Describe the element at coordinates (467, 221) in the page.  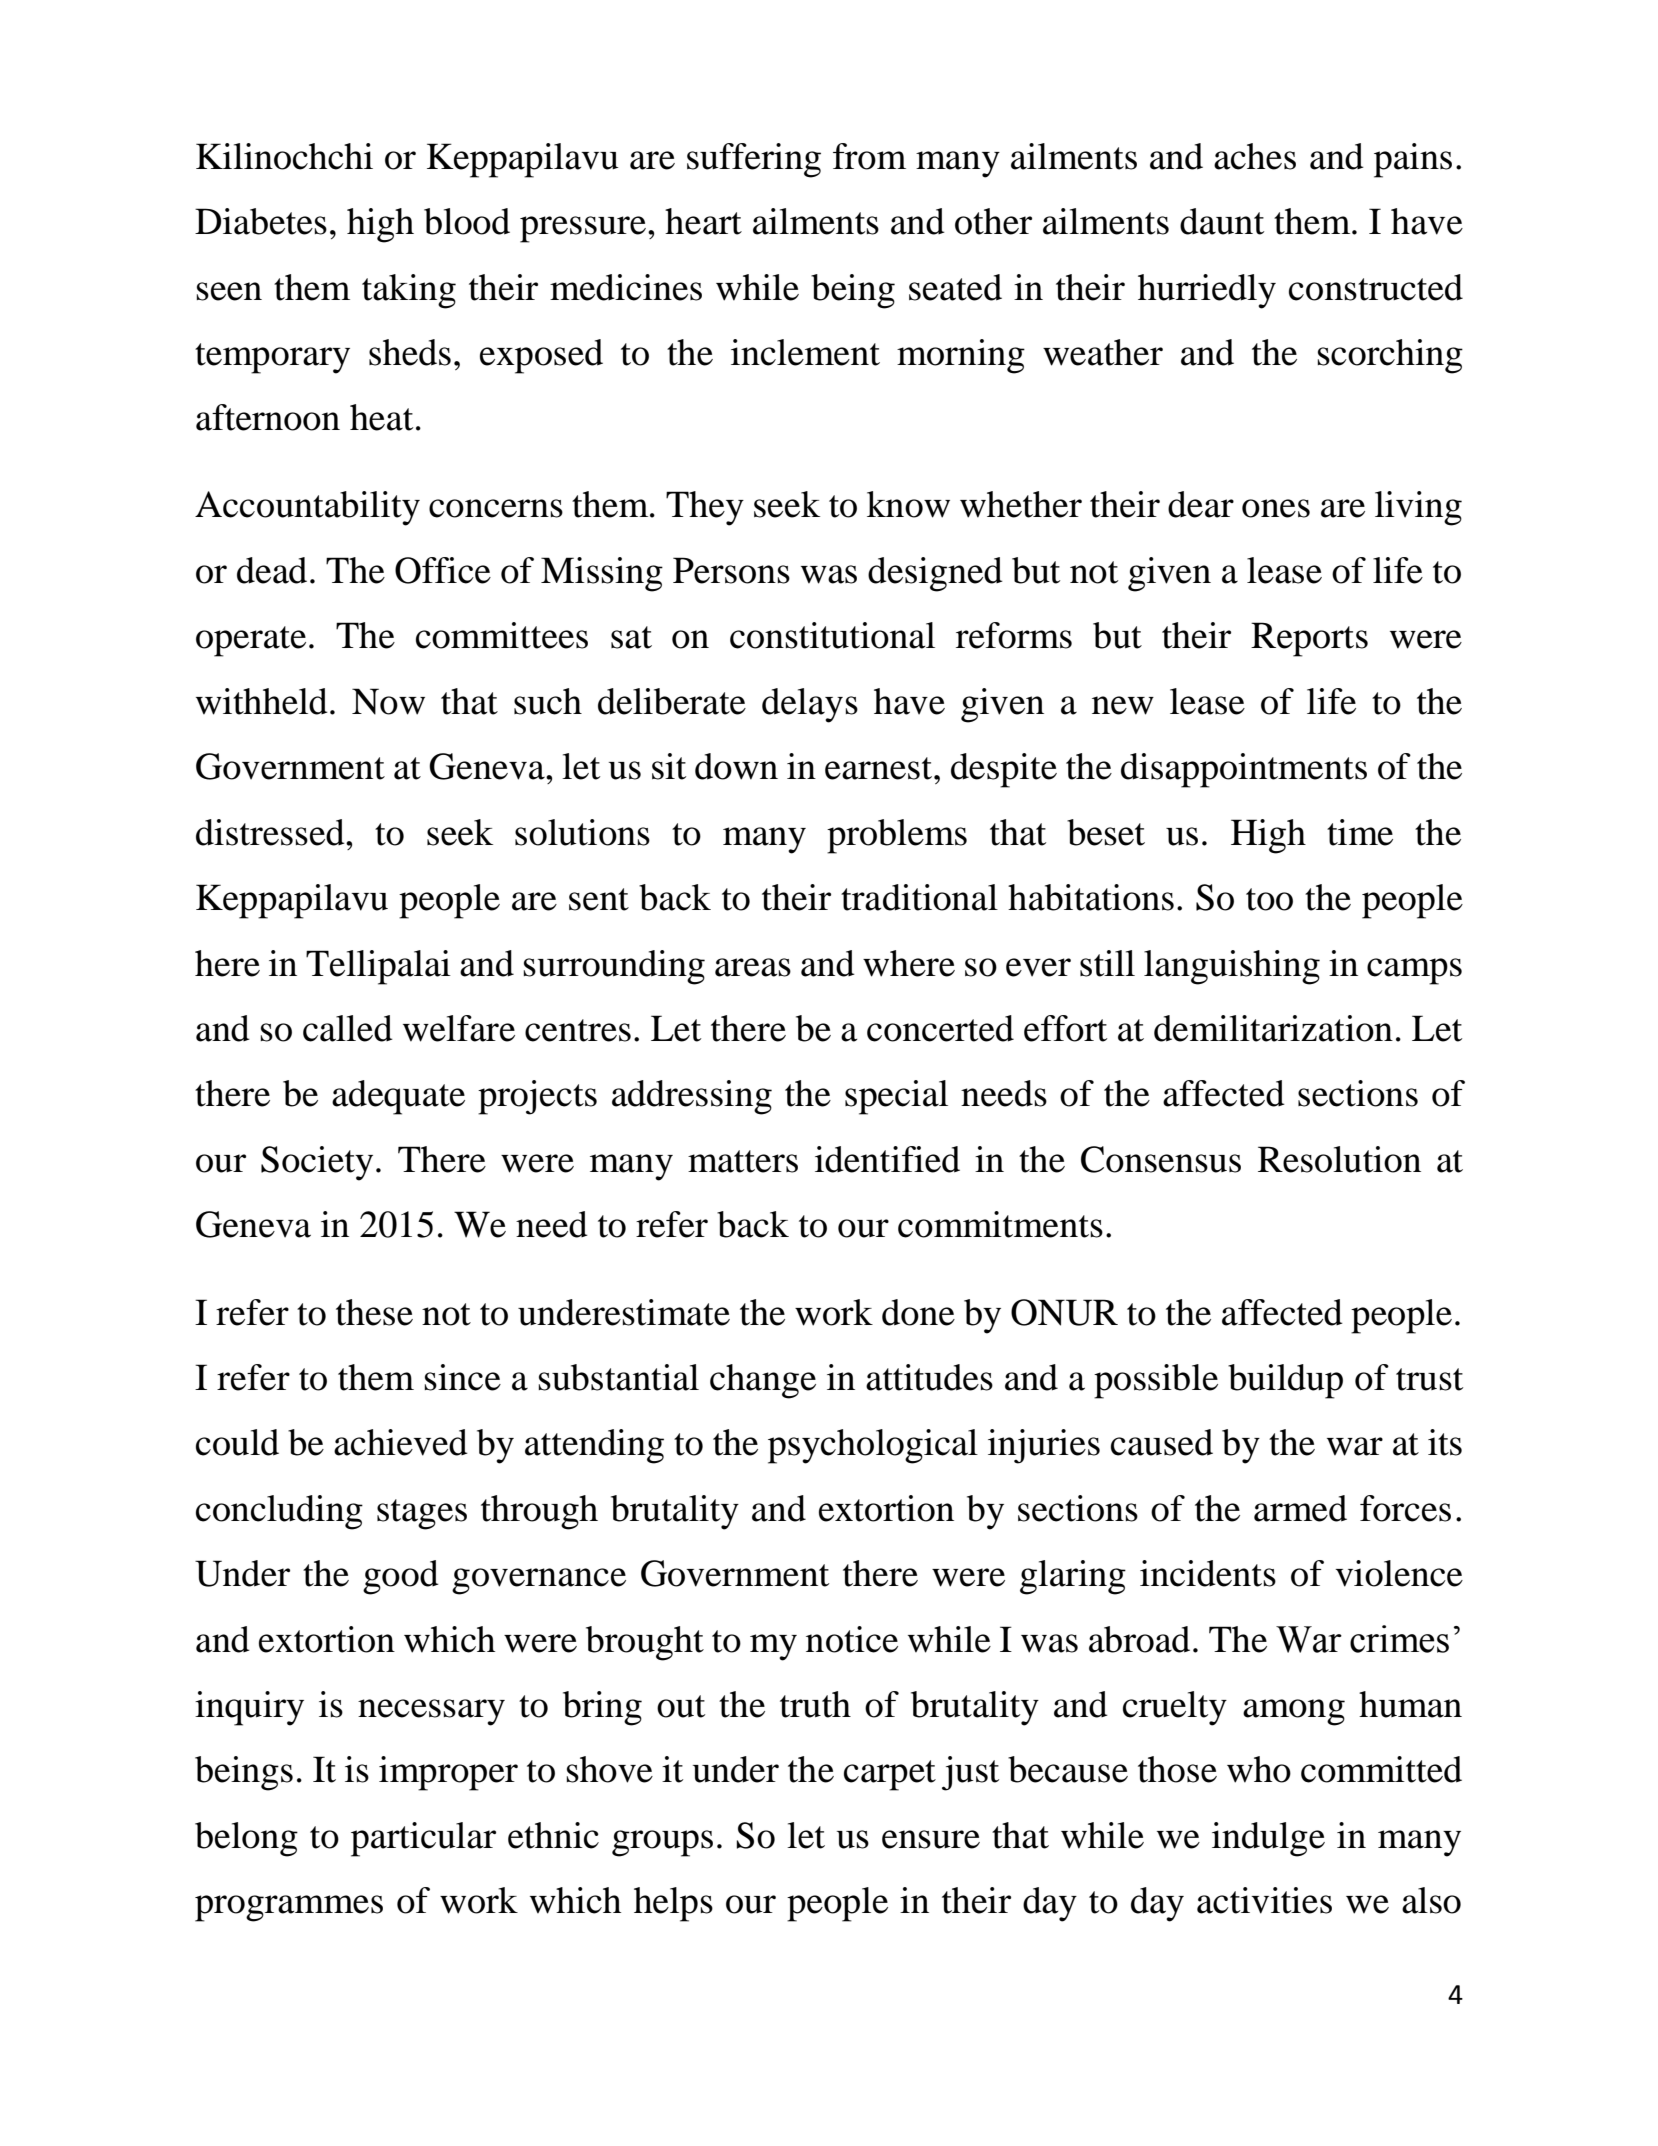
I see `blood` at that location.
